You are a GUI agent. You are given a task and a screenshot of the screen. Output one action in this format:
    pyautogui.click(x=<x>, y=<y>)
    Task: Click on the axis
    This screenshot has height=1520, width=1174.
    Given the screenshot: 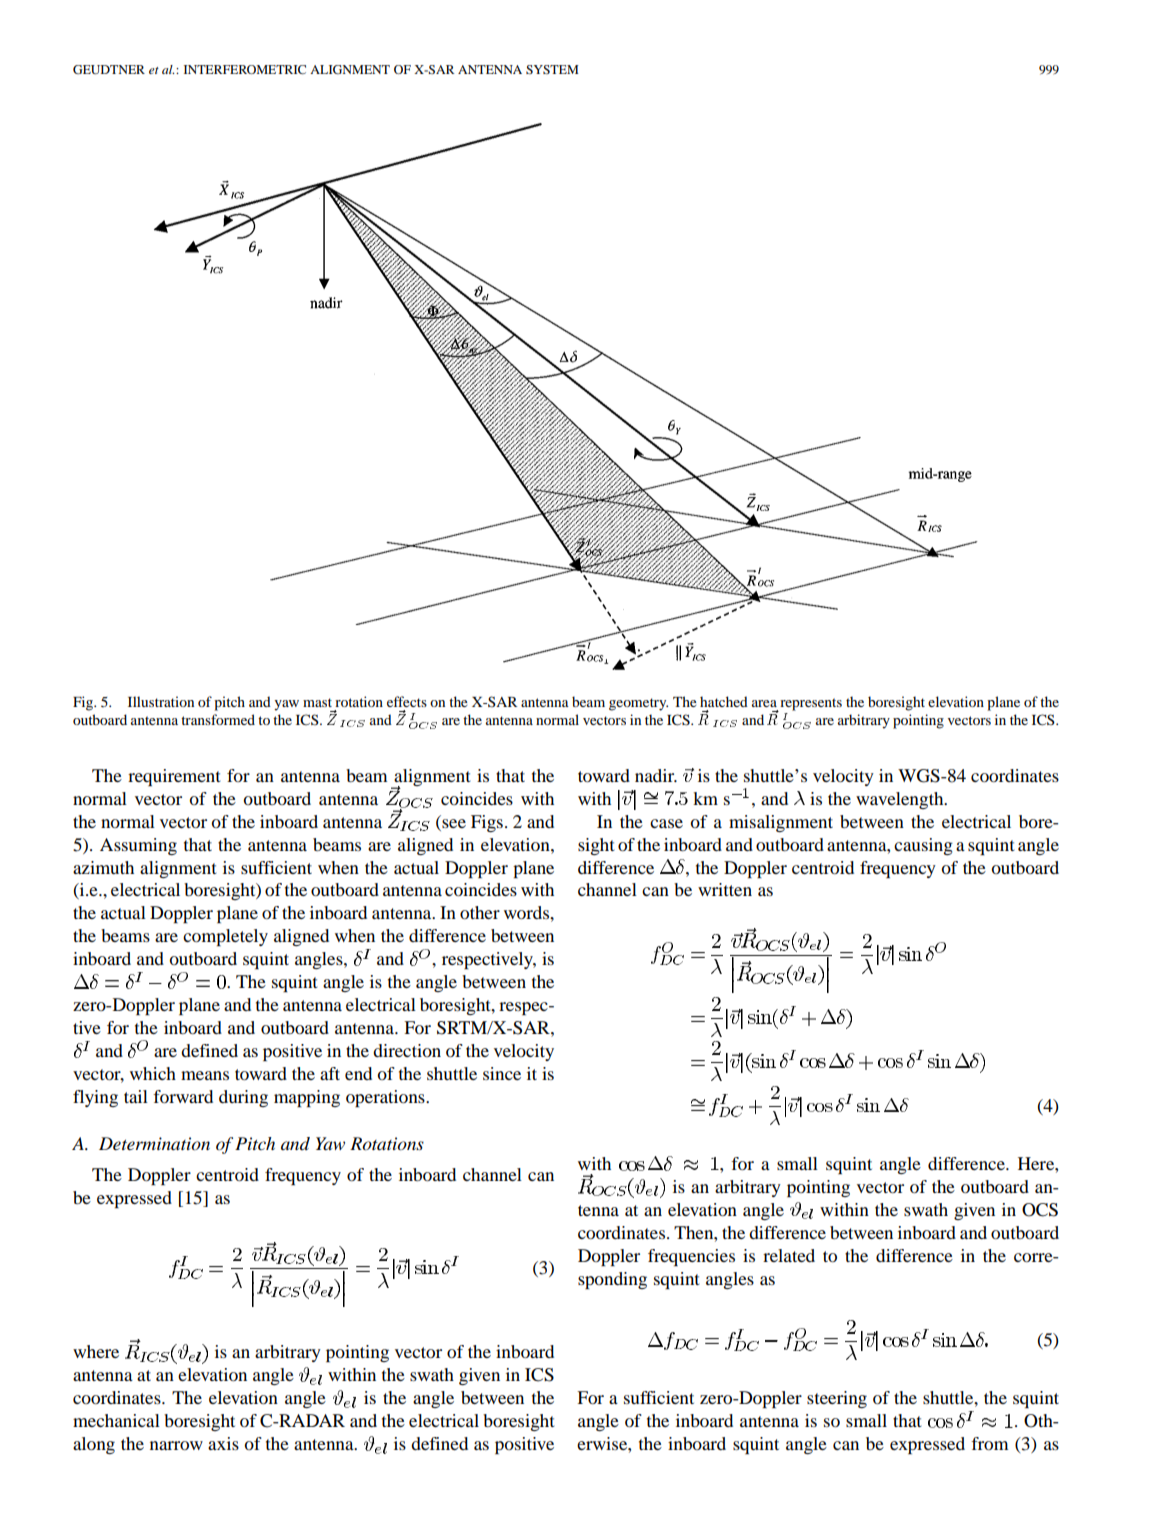 What is the action you would take?
    pyautogui.click(x=223, y=1443)
